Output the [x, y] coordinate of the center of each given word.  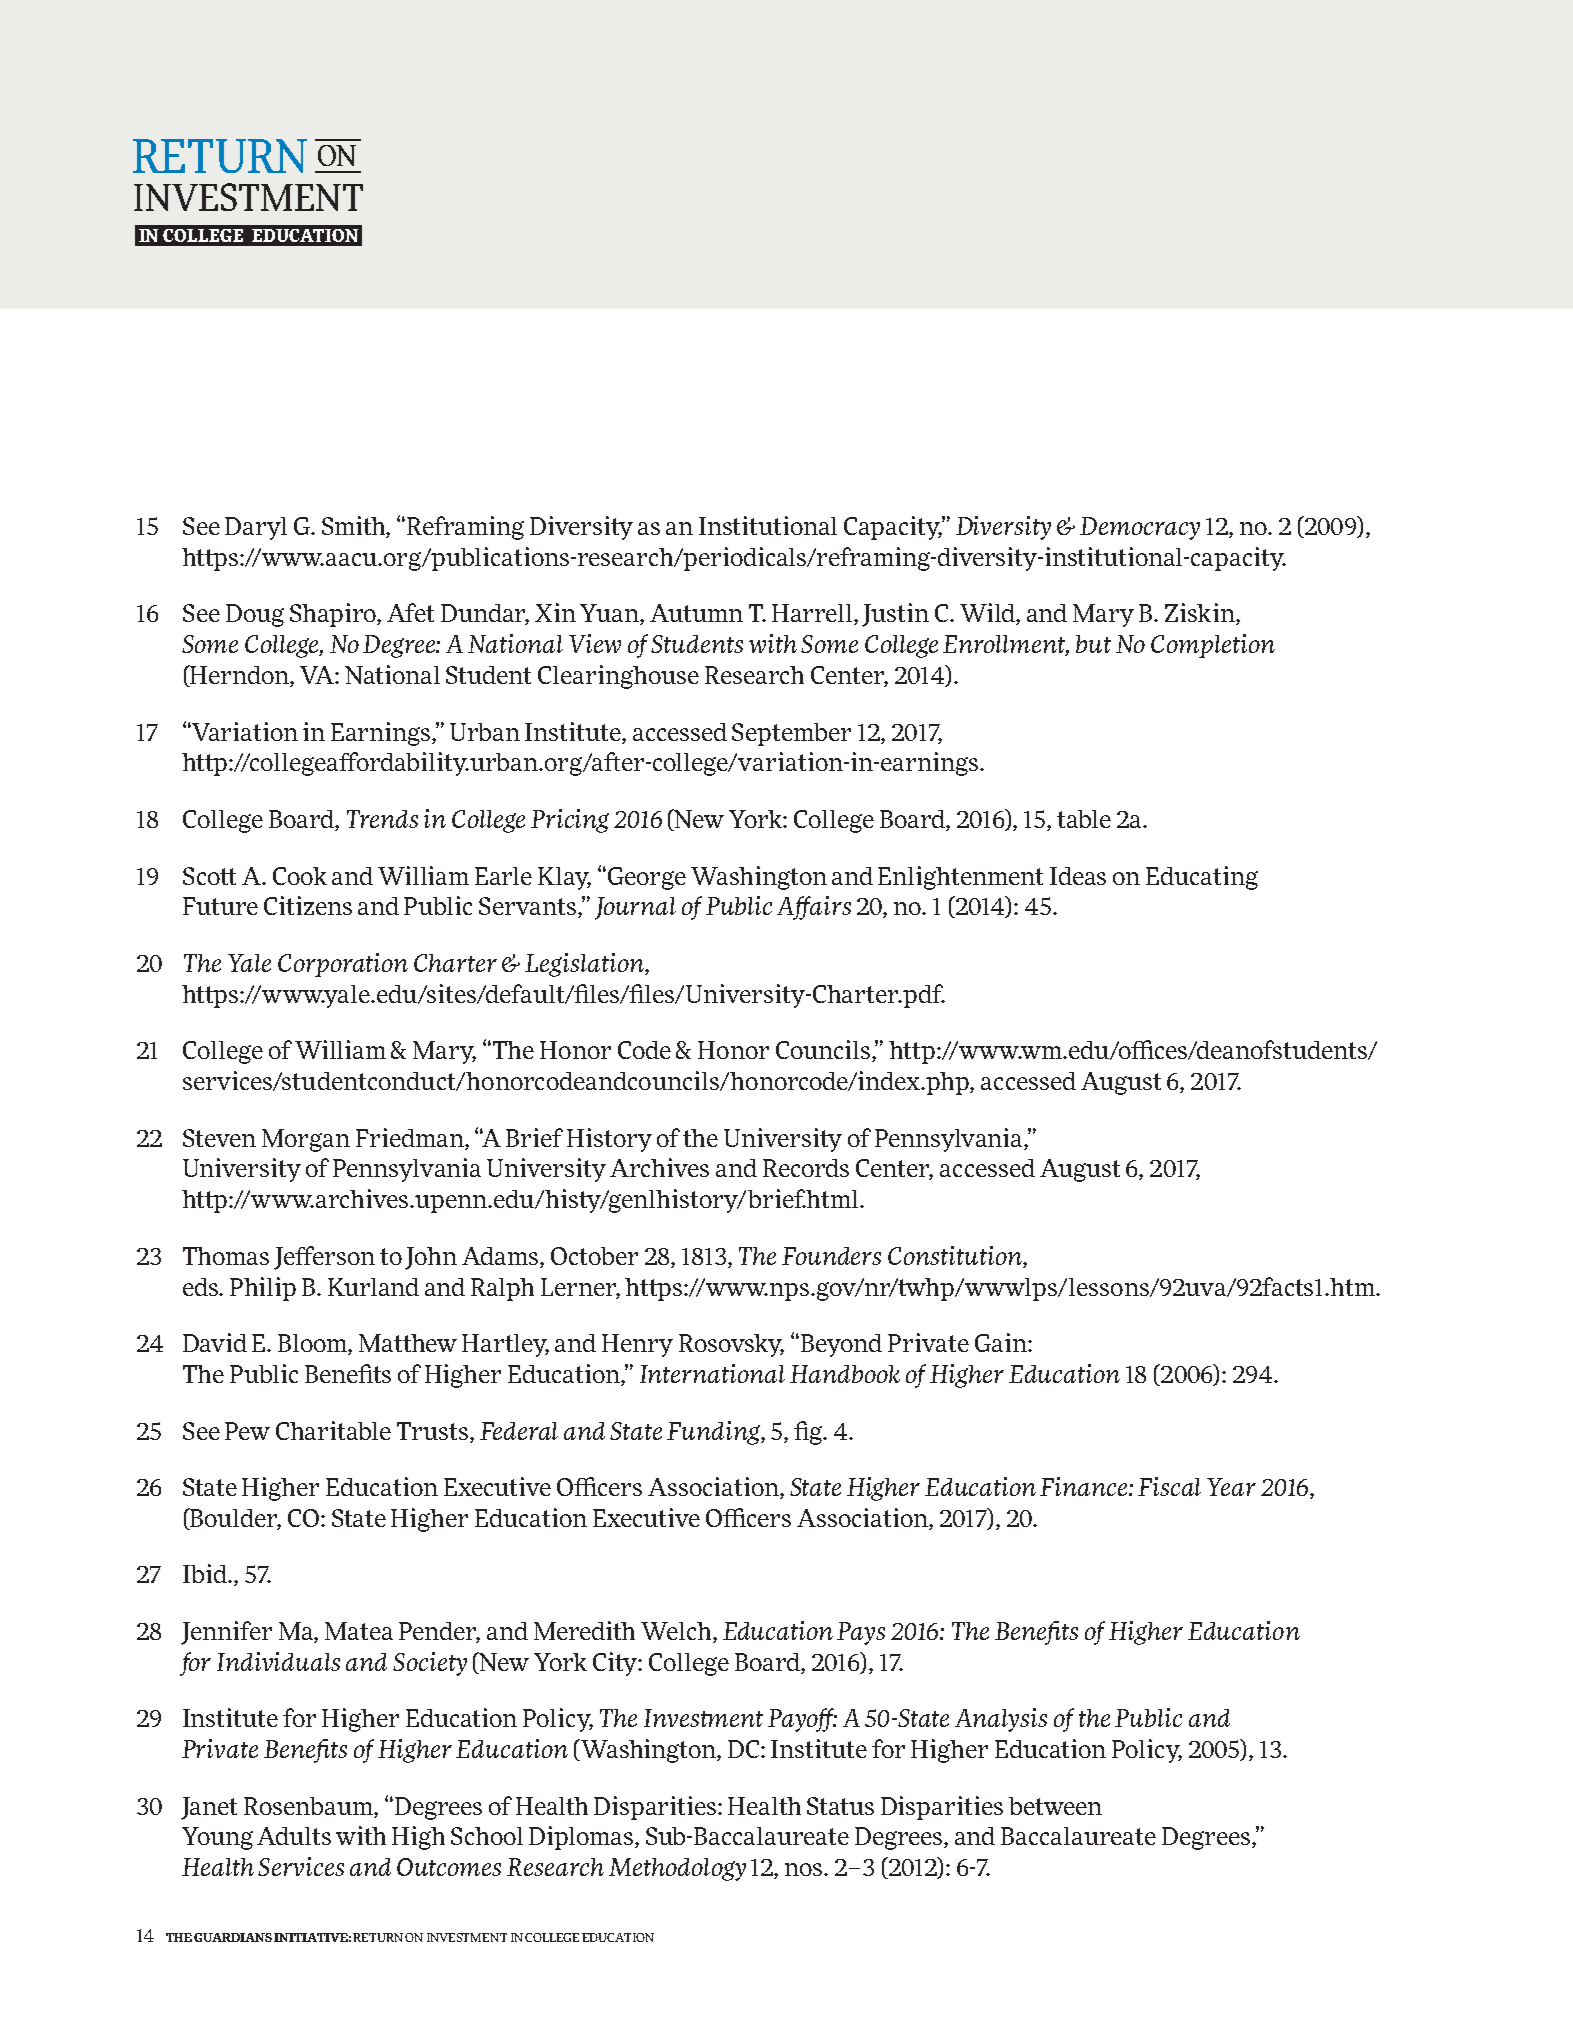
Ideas [1078, 876]
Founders [831, 1256]
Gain [1002, 1342]
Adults [294, 1836]
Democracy [1140, 528]
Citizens [308, 905]
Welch [677, 1632]
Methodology [677, 1869]
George [645, 878]
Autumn [696, 613]
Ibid [206, 1573]
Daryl [256, 528]
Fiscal [1169, 1486]
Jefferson [324, 1258]
